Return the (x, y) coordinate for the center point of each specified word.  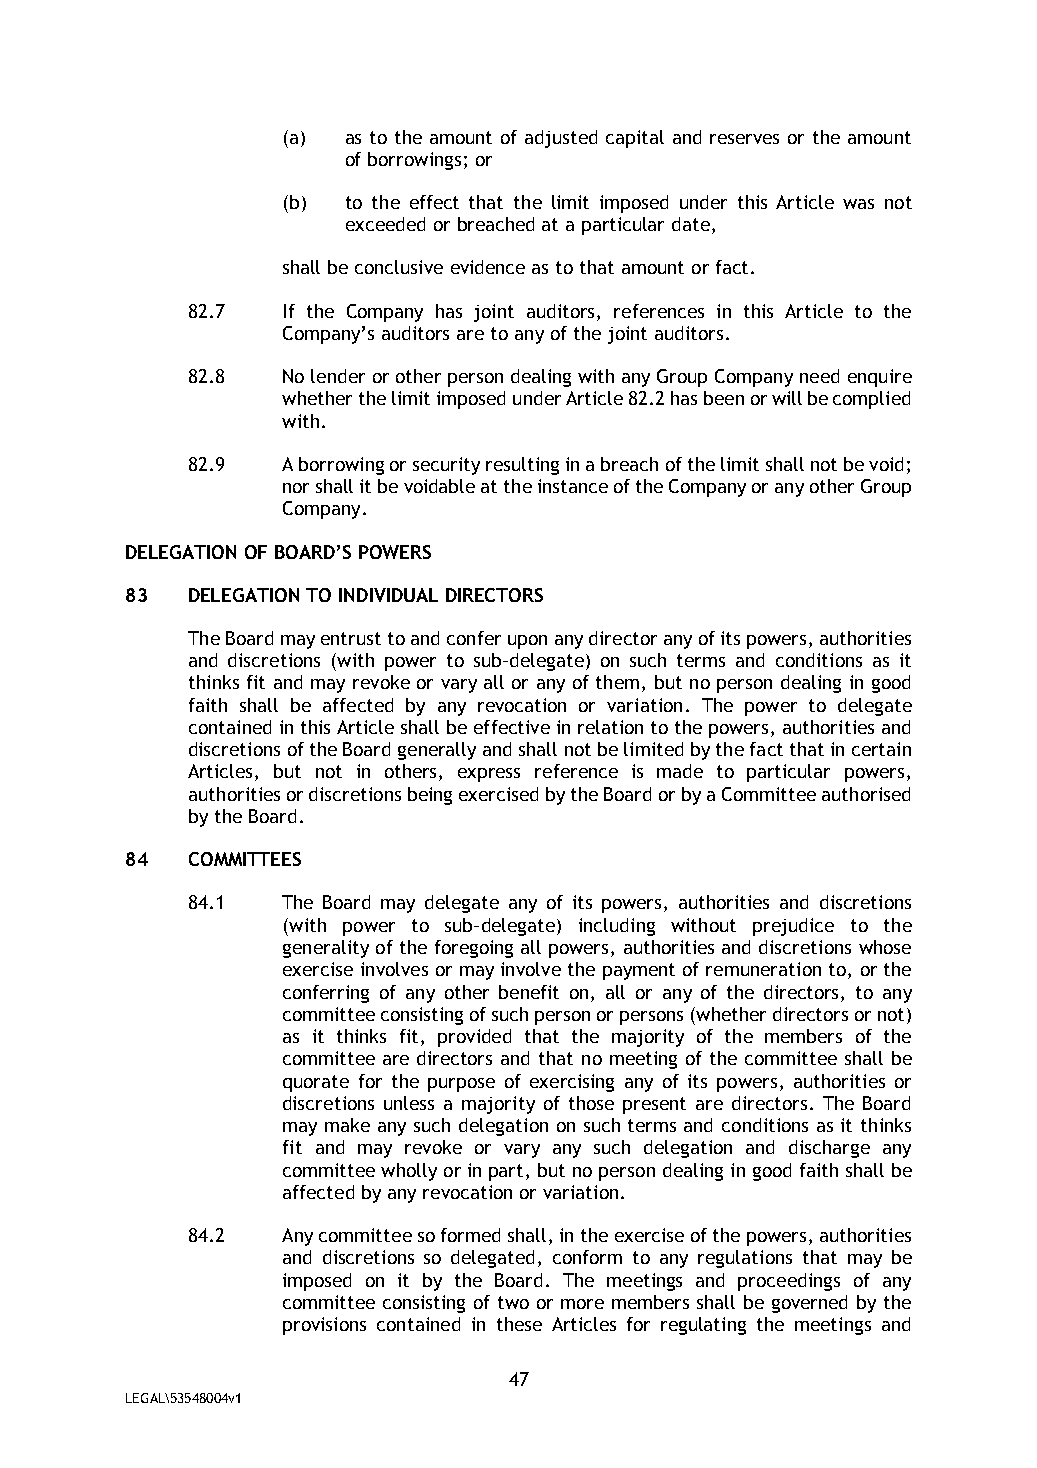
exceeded (385, 224)
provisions (324, 1326)
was (858, 204)
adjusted (561, 139)
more (582, 1304)
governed (809, 1304)
